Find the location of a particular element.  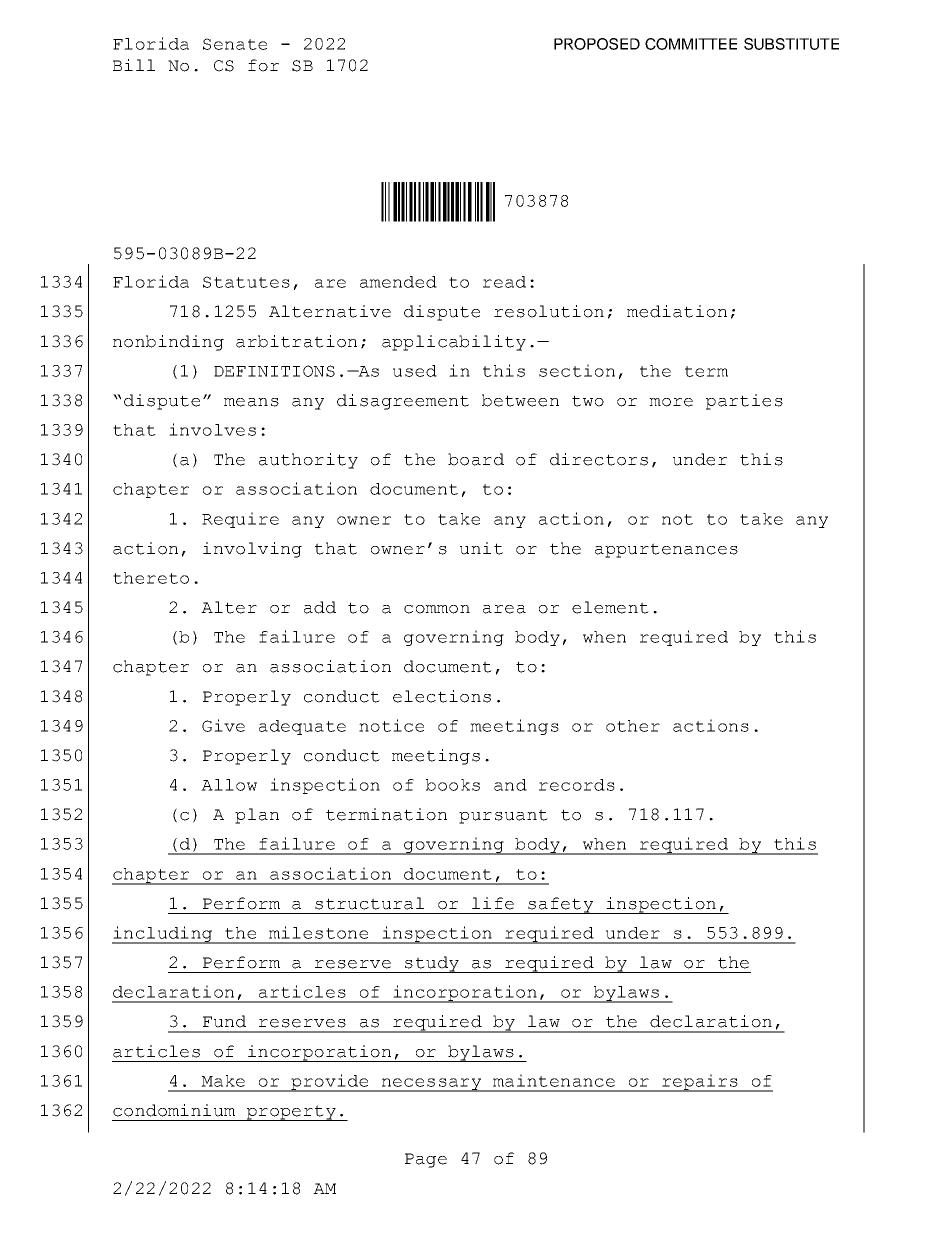

Senate is located at coordinates (235, 44).
